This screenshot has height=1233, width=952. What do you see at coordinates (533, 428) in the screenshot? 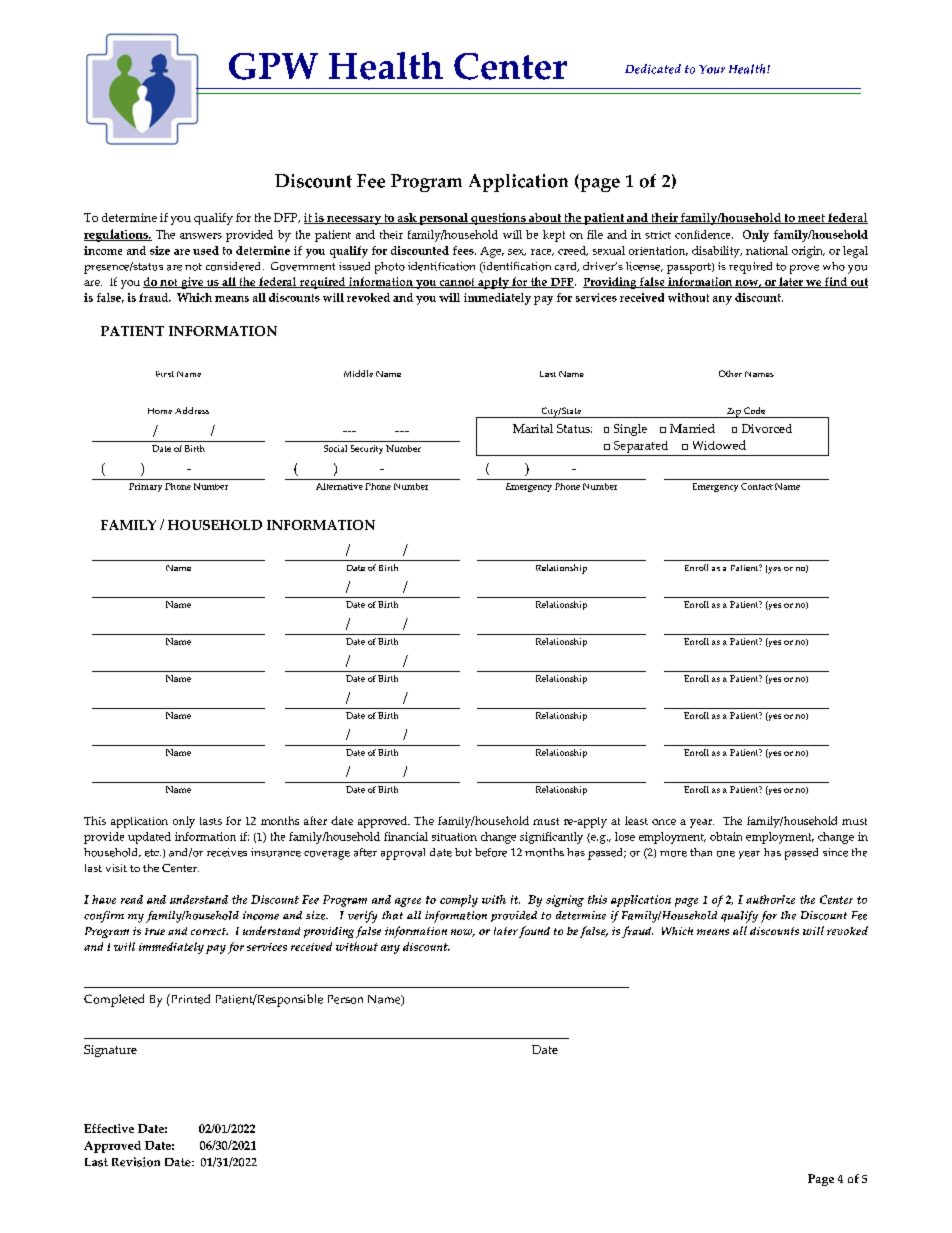
I see `Marital` at bounding box center [533, 428].
